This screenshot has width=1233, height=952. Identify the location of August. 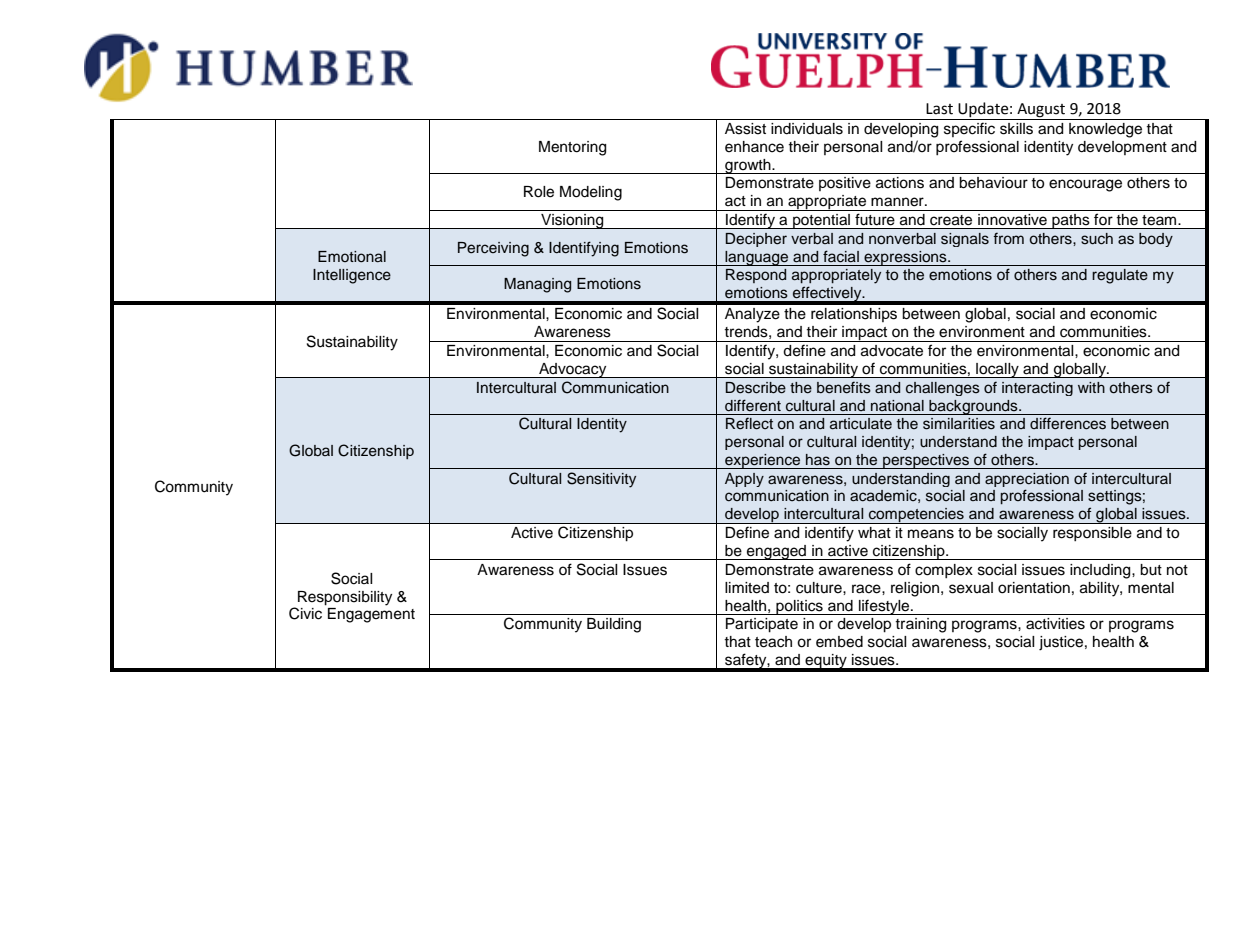
(1041, 111).
